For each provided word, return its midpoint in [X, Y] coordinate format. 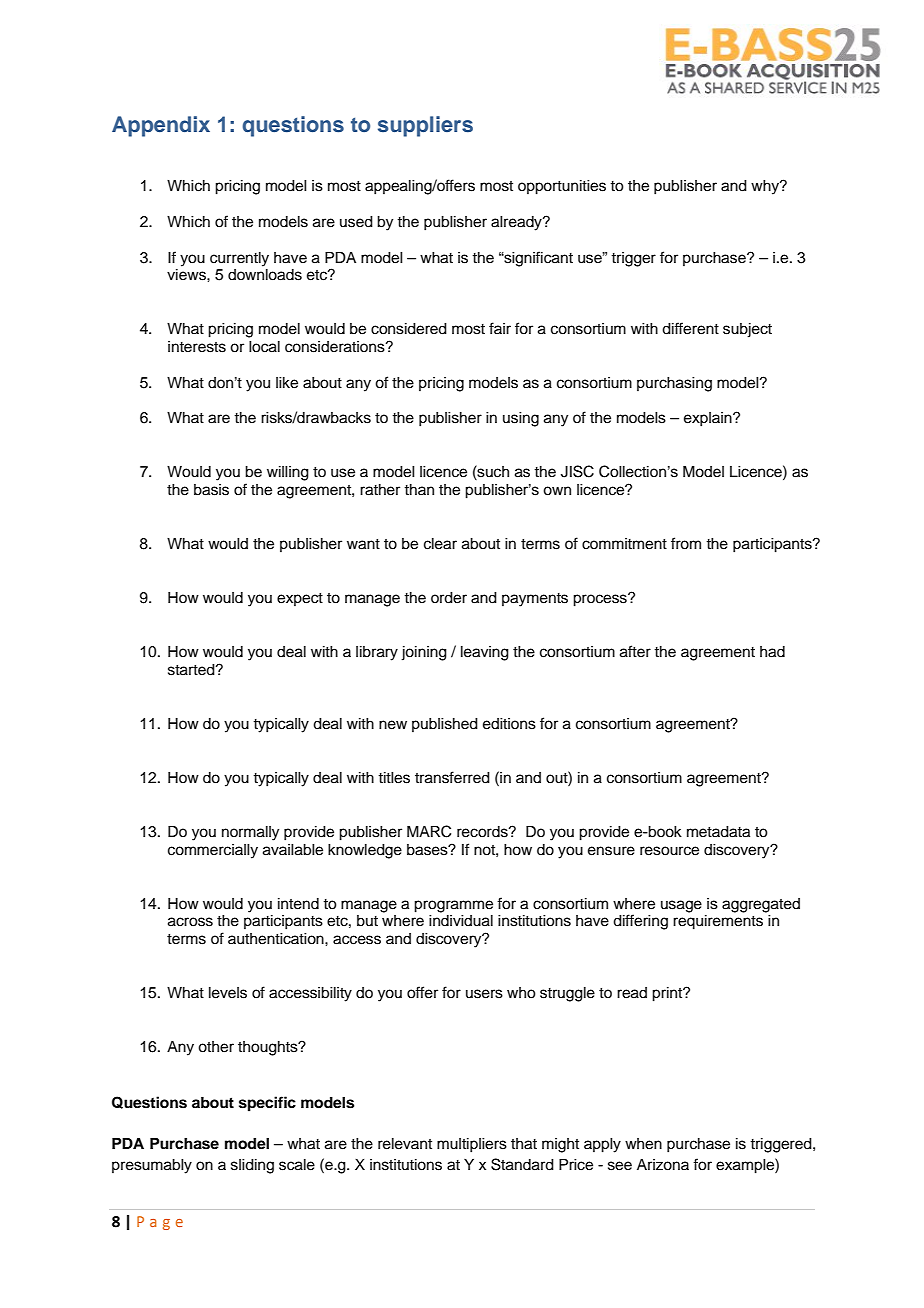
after [635, 651]
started [192, 670]
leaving [485, 653]
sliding [252, 1166]
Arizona [663, 1165]
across [190, 922]
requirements [718, 922]
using [521, 419]
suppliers [425, 126]
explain [709, 419]
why [766, 187]
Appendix [161, 126]
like [287, 383]
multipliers [472, 1145]
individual [461, 921]
